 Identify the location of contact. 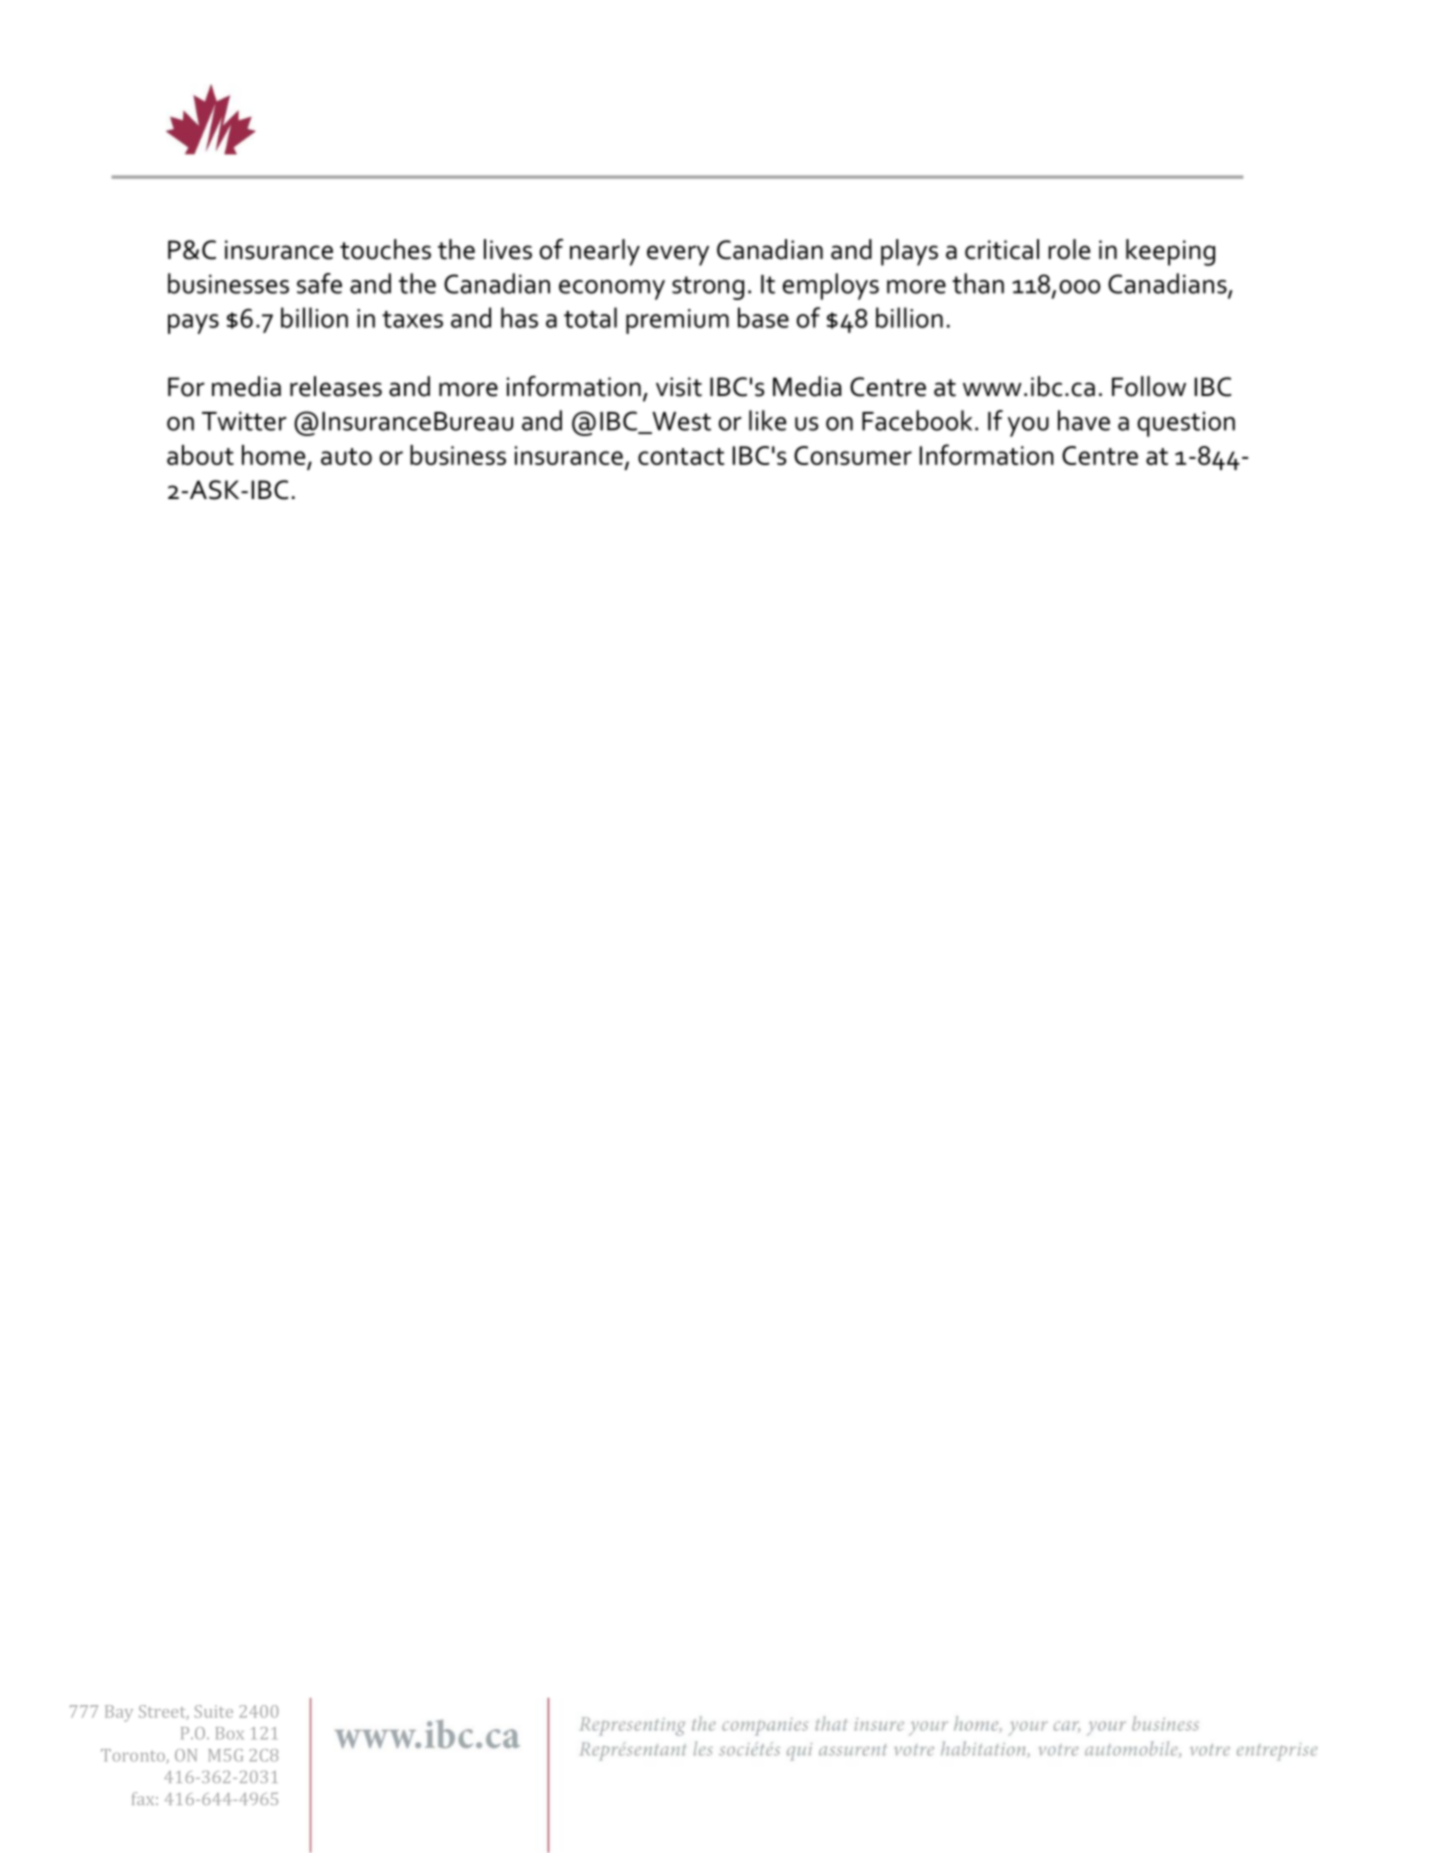
(681, 456).
